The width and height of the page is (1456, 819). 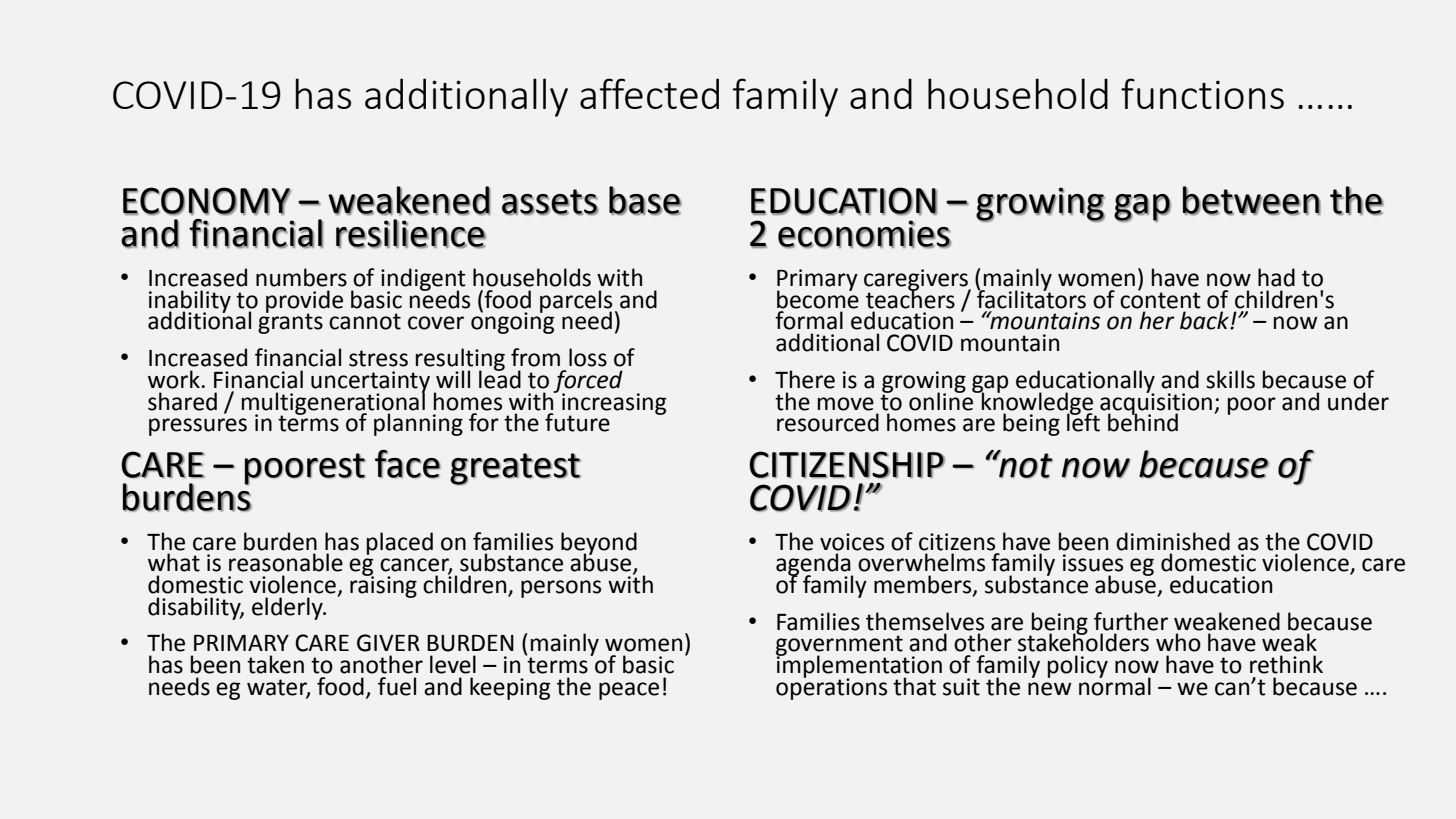 What do you see at coordinates (645, 200) in the page?
I see `base` at bounding box center [645, 200].
